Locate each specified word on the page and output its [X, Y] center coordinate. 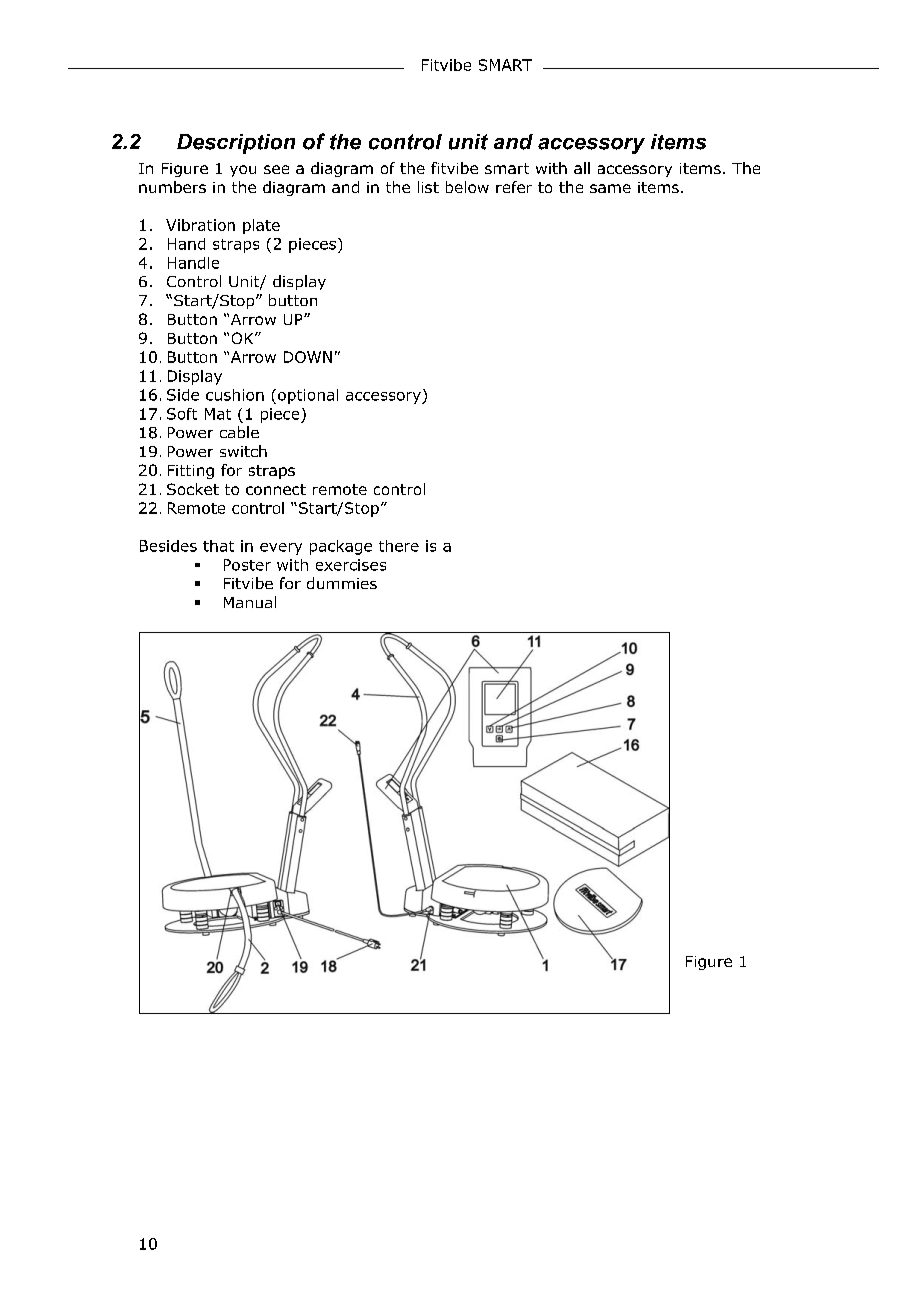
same [610, 188]
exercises [351, 565]
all [582, 168]
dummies [342, 583]
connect [276, 489]
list [428, 187]
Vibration [200, 225]
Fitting [191, 472]
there [399, 546]
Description [236, 144]
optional [308, 396]
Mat [218, 414]
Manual [250, 602]
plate [261, 226]
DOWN [308, 357]
